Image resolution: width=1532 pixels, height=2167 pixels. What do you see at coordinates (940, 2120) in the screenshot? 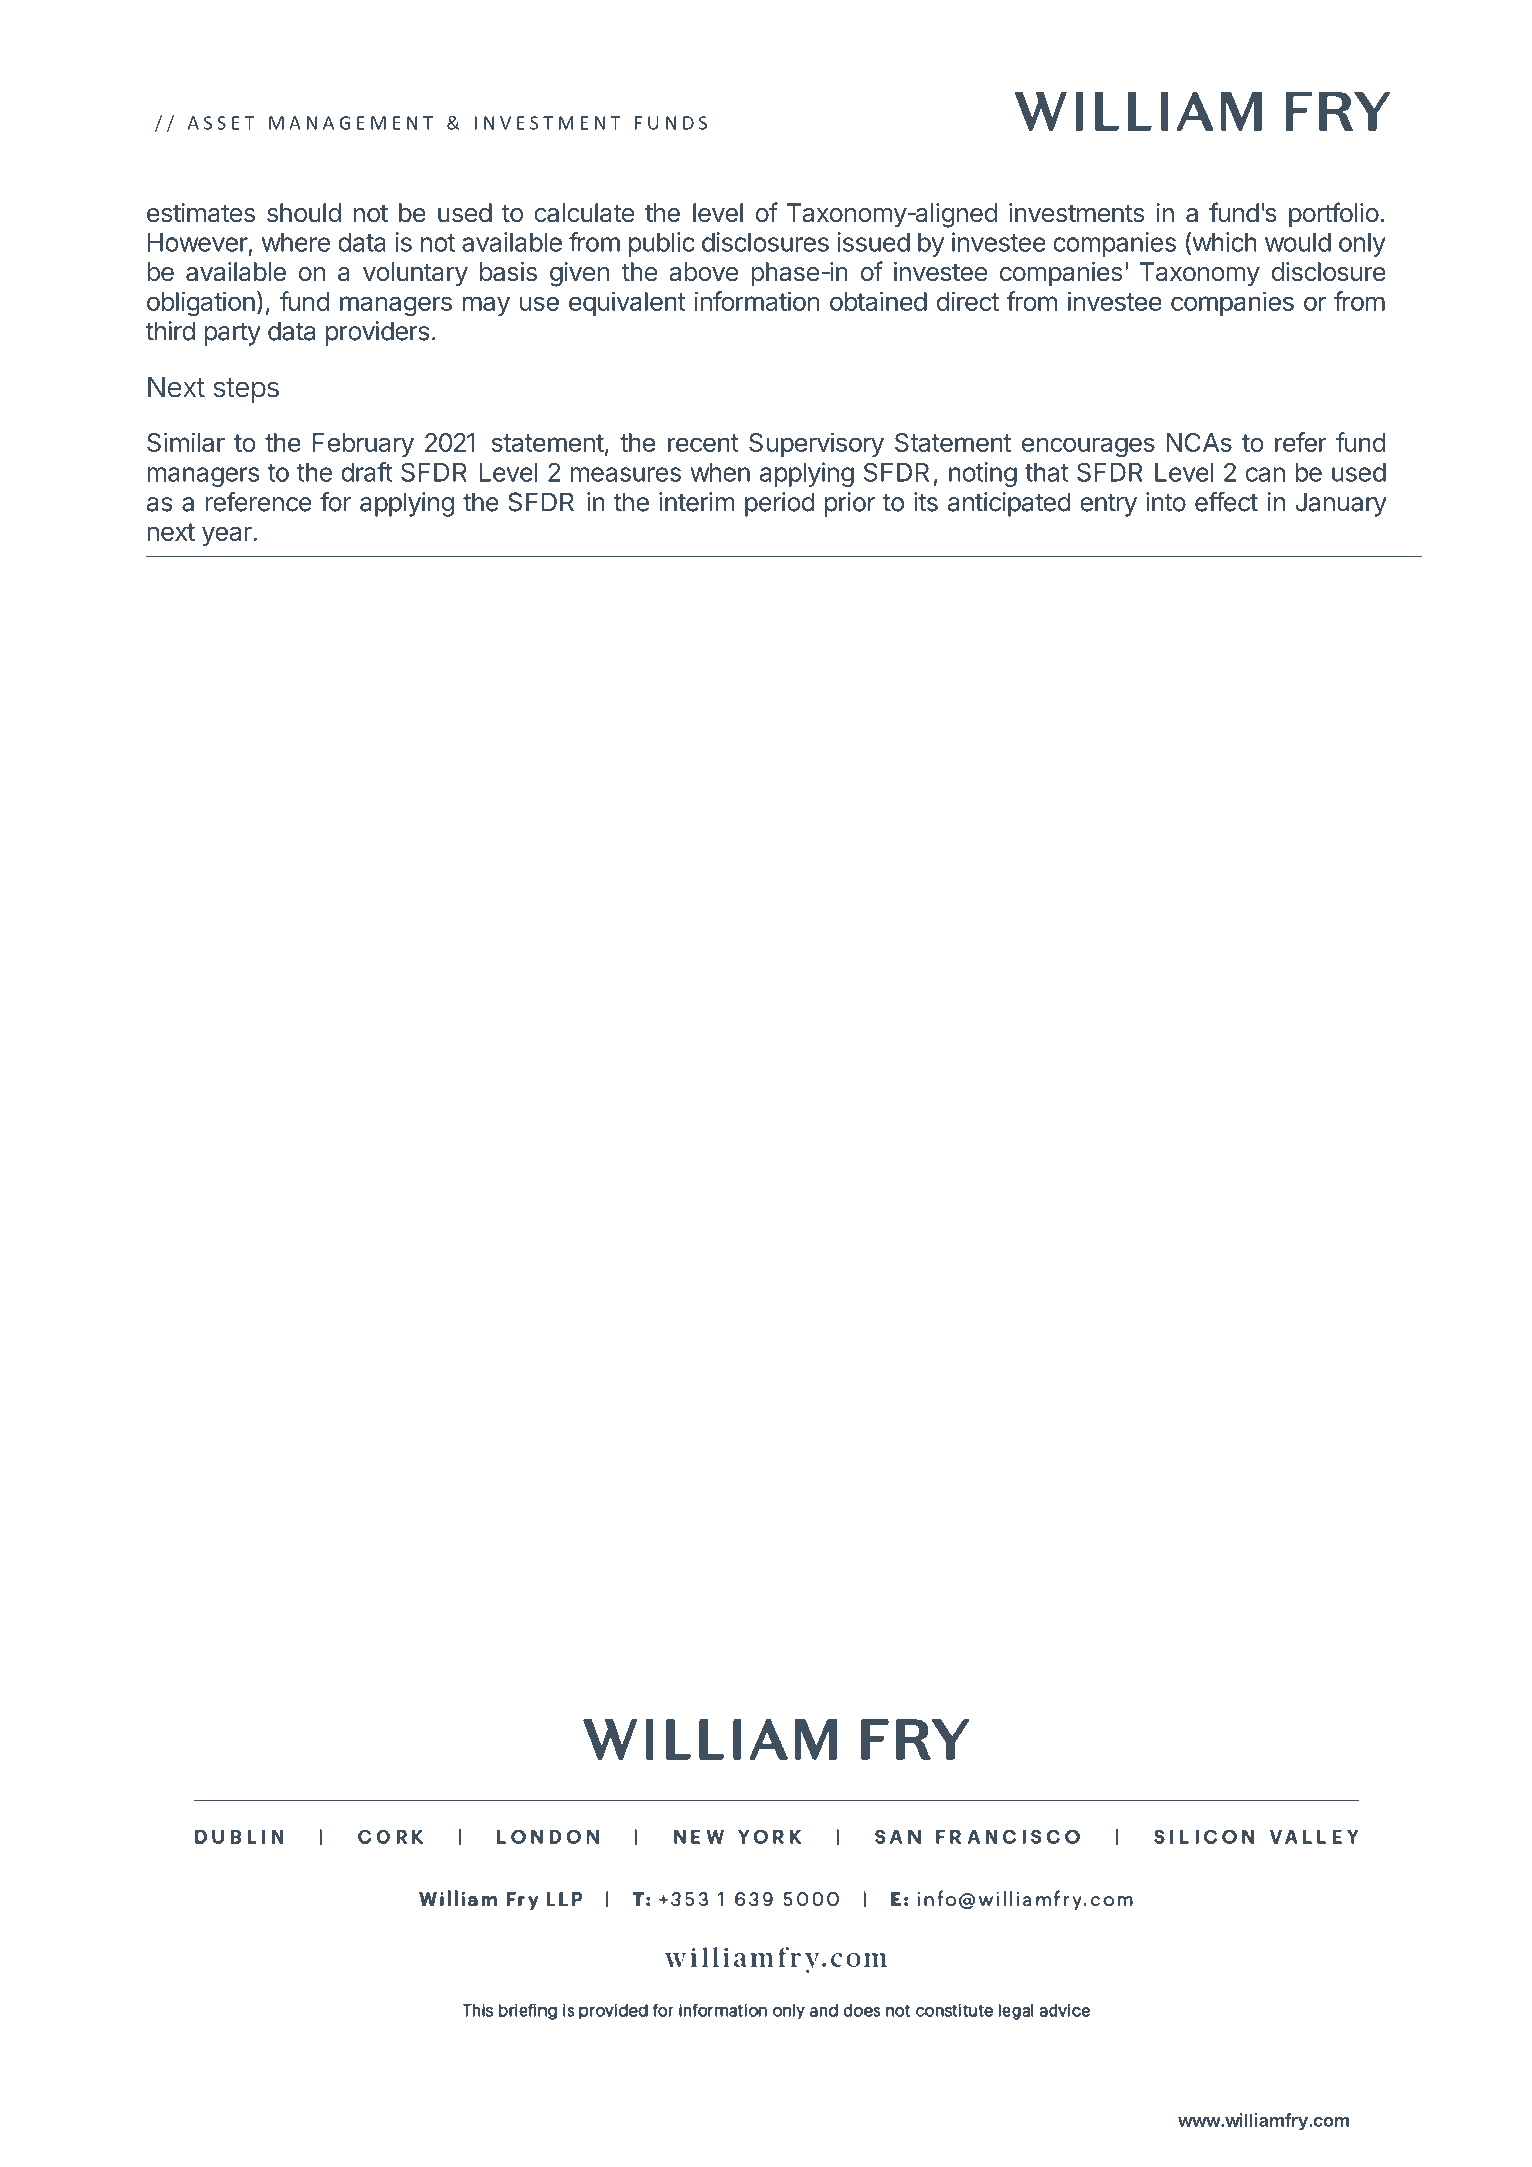
I see `Ireland` at bounding box center [940, 2120].
